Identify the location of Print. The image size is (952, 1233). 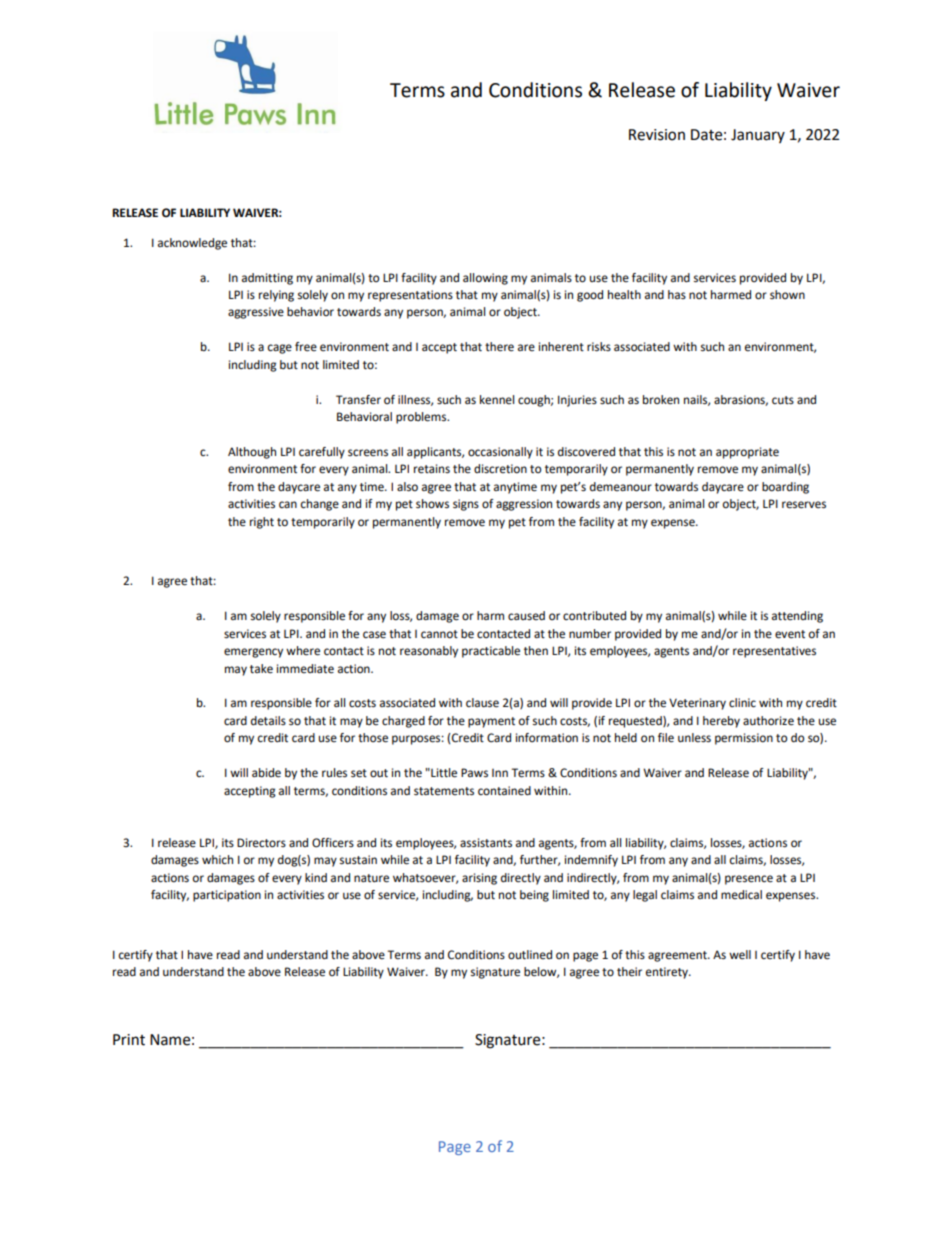
(129, 1040).
